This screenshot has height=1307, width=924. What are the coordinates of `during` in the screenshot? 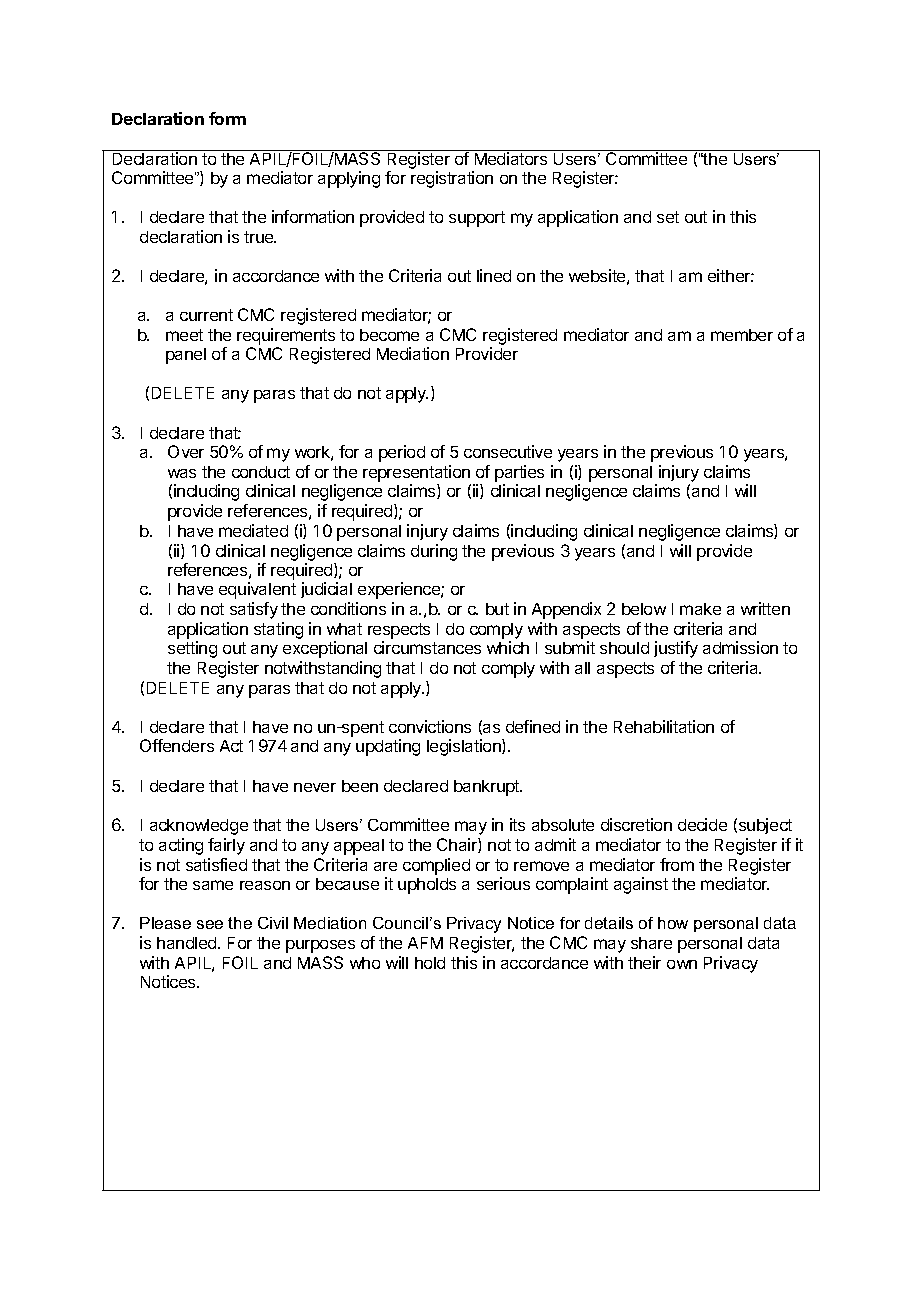 It's located at (434, 552).
